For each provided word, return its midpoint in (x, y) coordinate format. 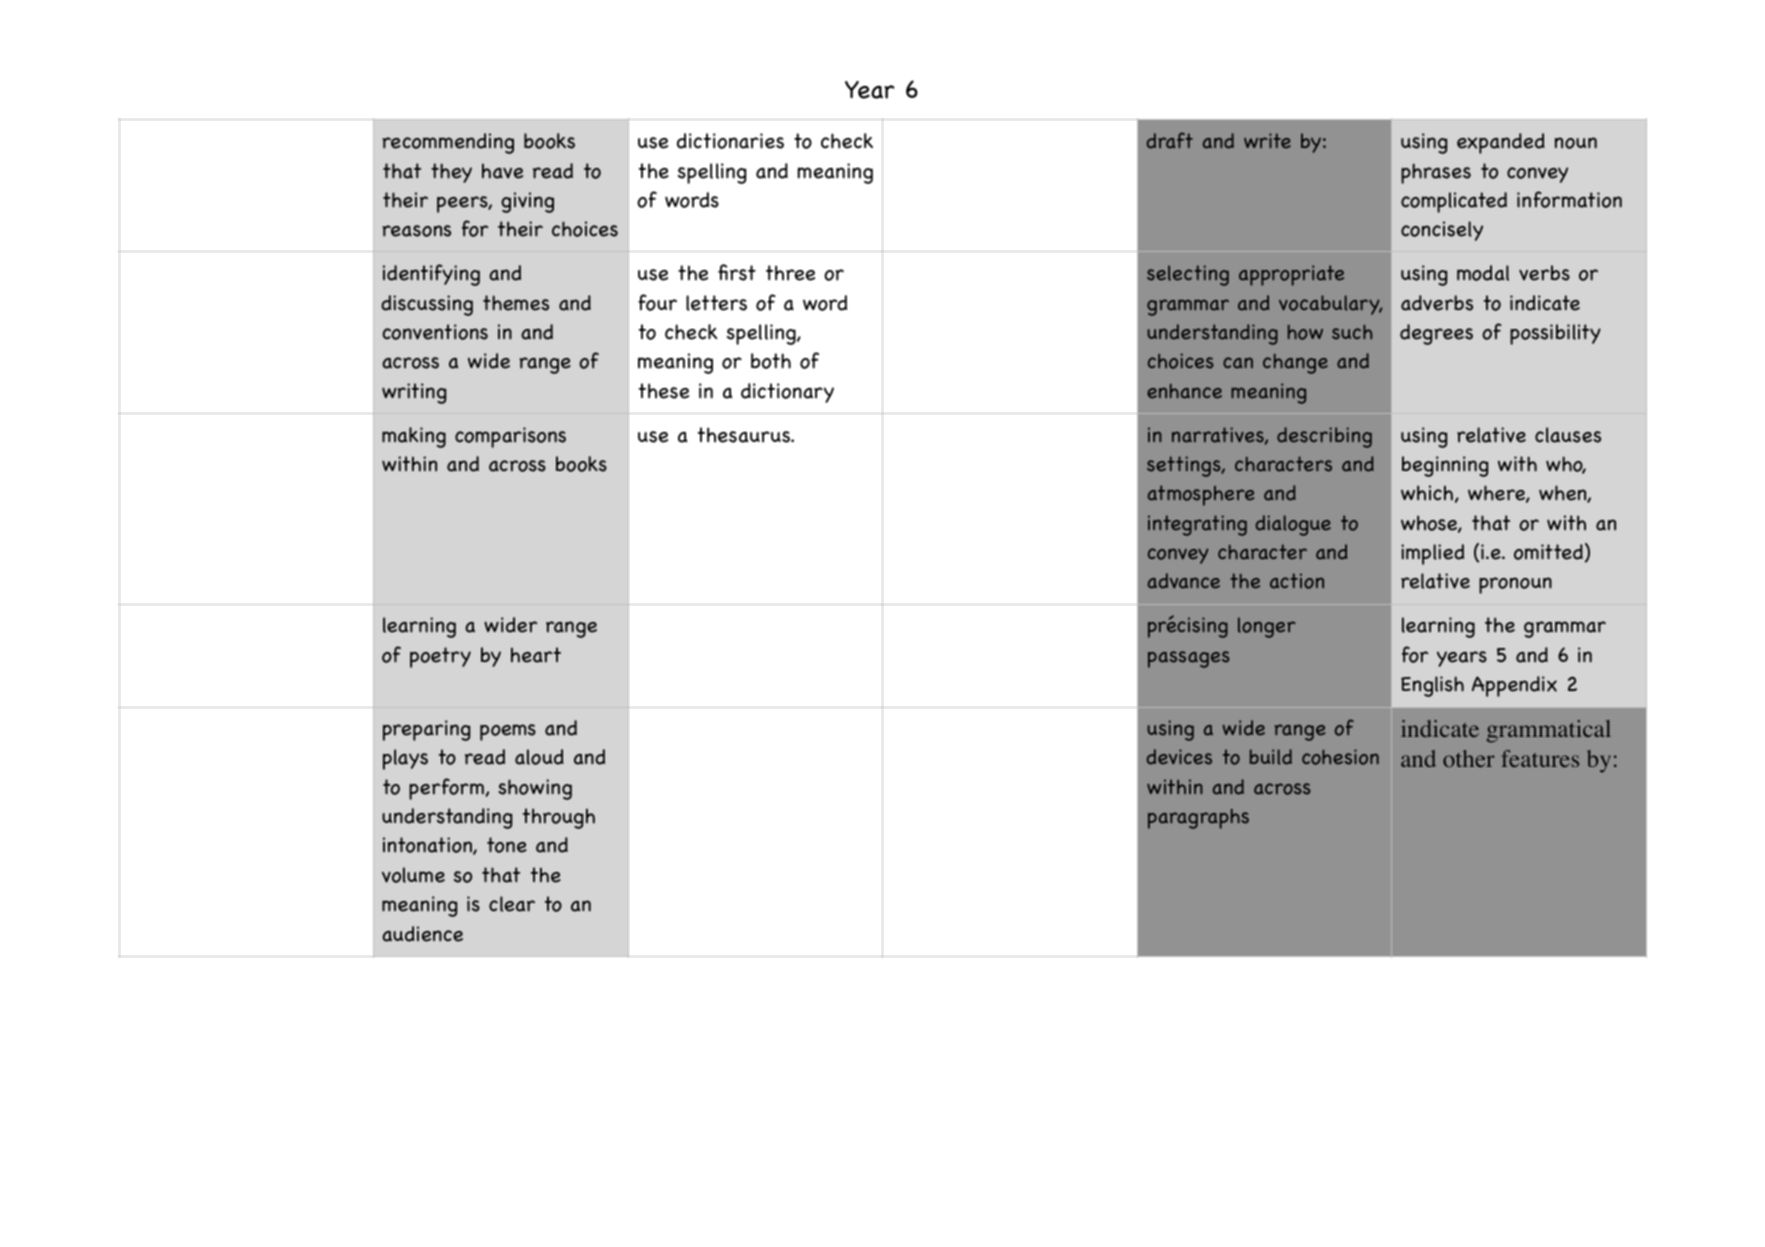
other (1469, 759)
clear (512, 904)
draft (1170, 140)
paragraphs (1198, 819)
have (502, 171)
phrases (1436, 173)
